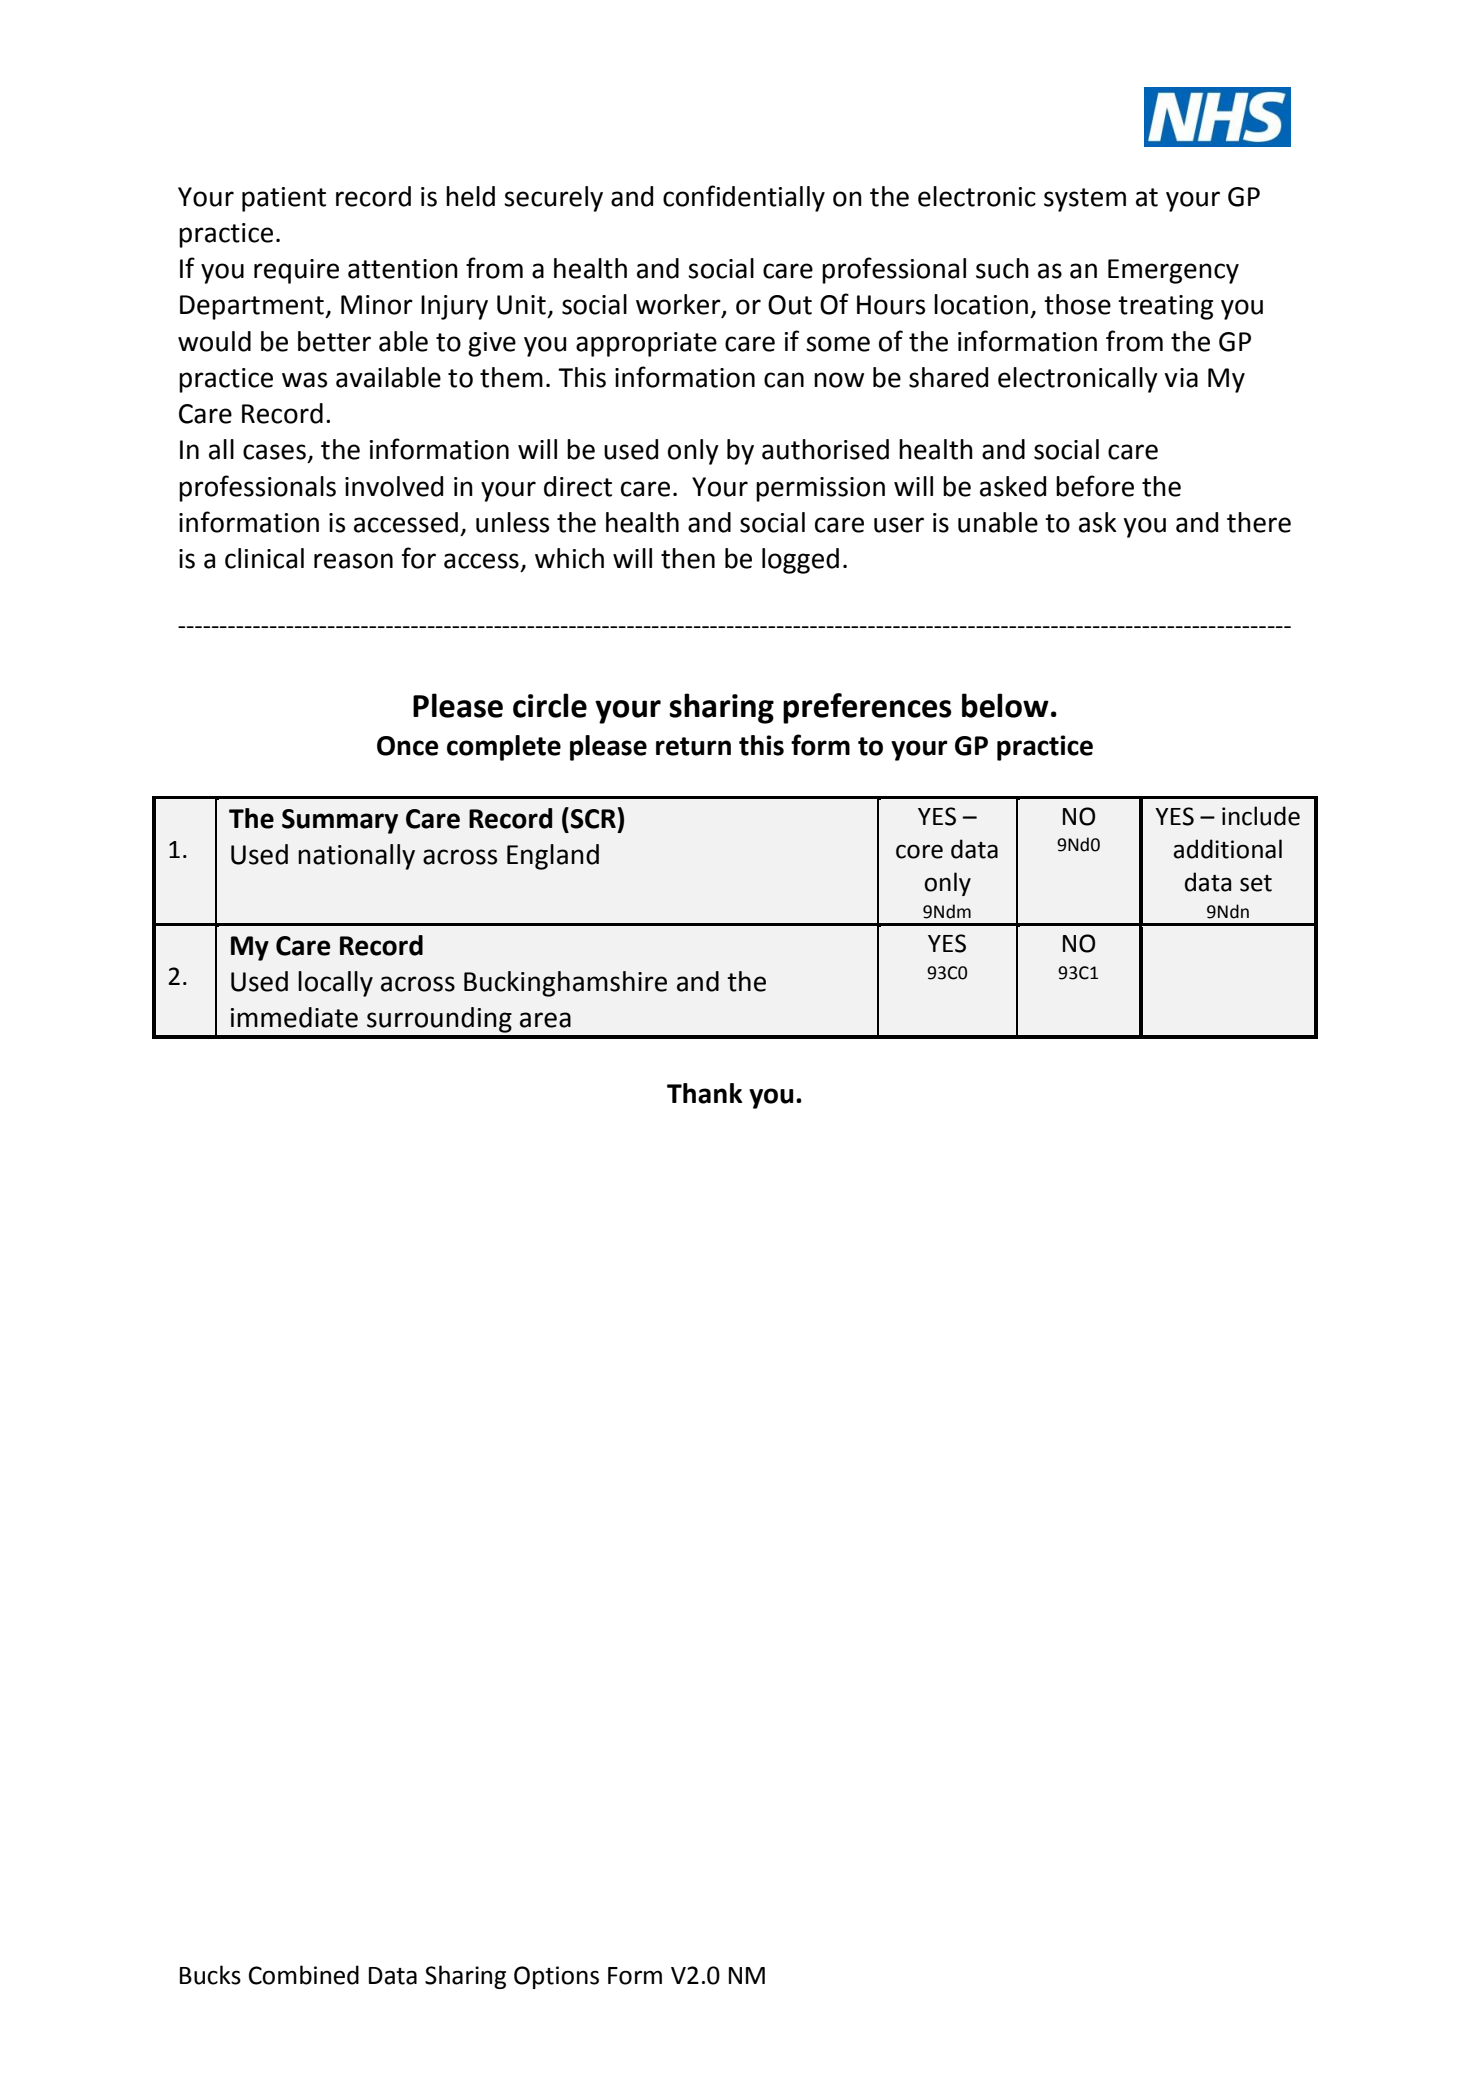  Describe the element at coordinates (693, 746) in the page. I see `return` at that location.
